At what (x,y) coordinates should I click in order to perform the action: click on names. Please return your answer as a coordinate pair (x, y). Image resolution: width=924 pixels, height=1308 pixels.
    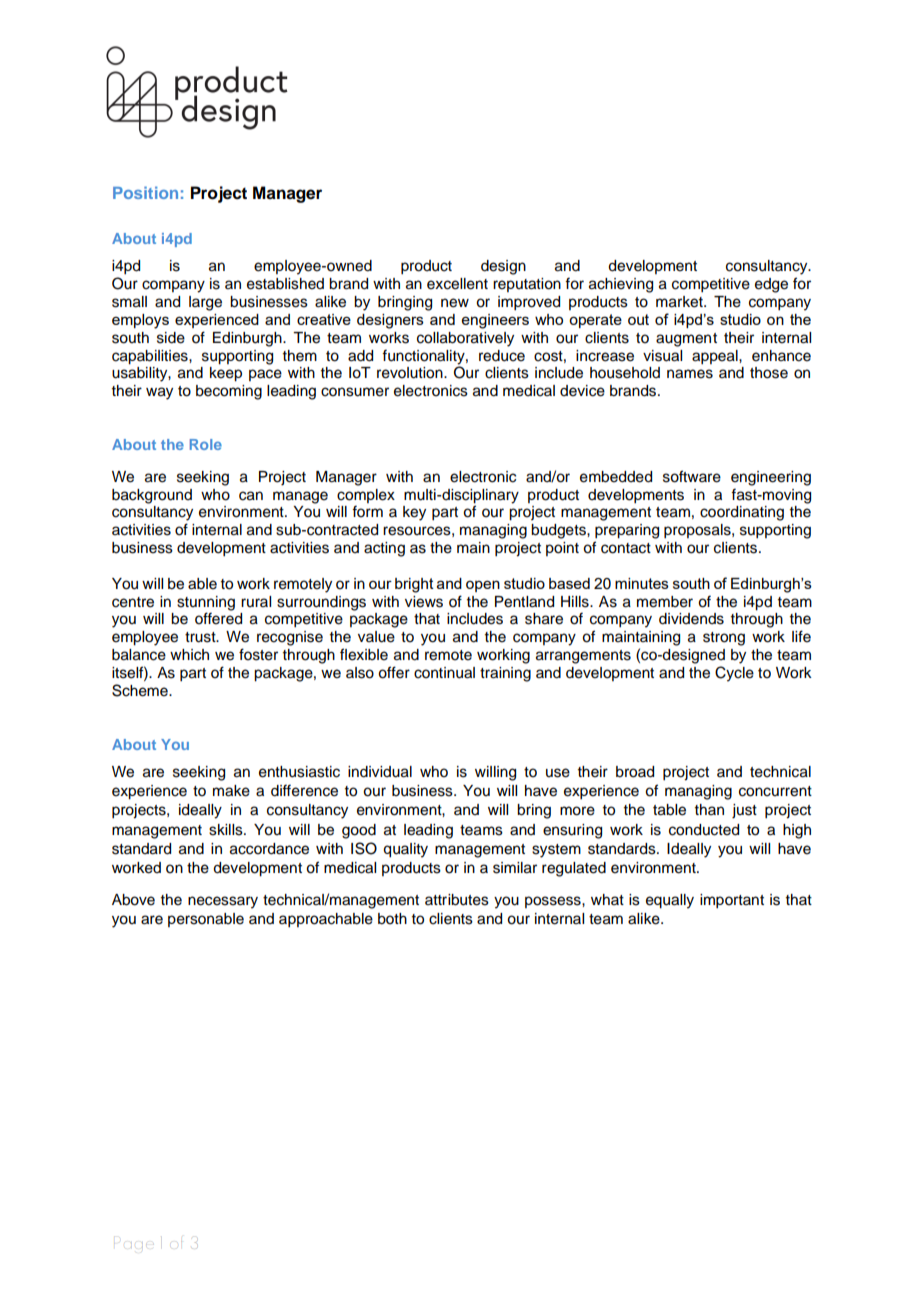
    Looking at the image, I should click on (690, 374).
